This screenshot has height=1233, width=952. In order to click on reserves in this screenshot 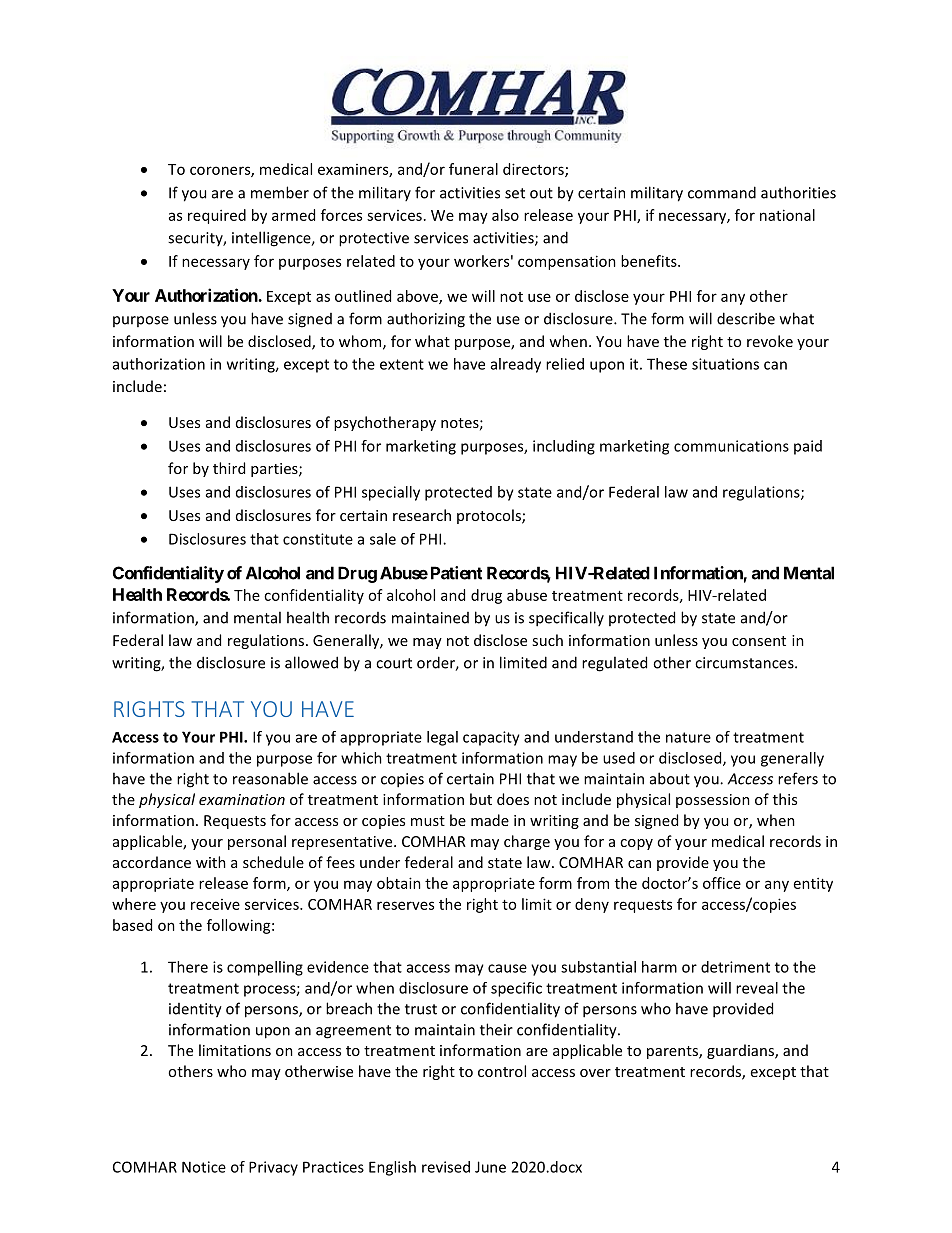, I will do `click(405, 905)`.
